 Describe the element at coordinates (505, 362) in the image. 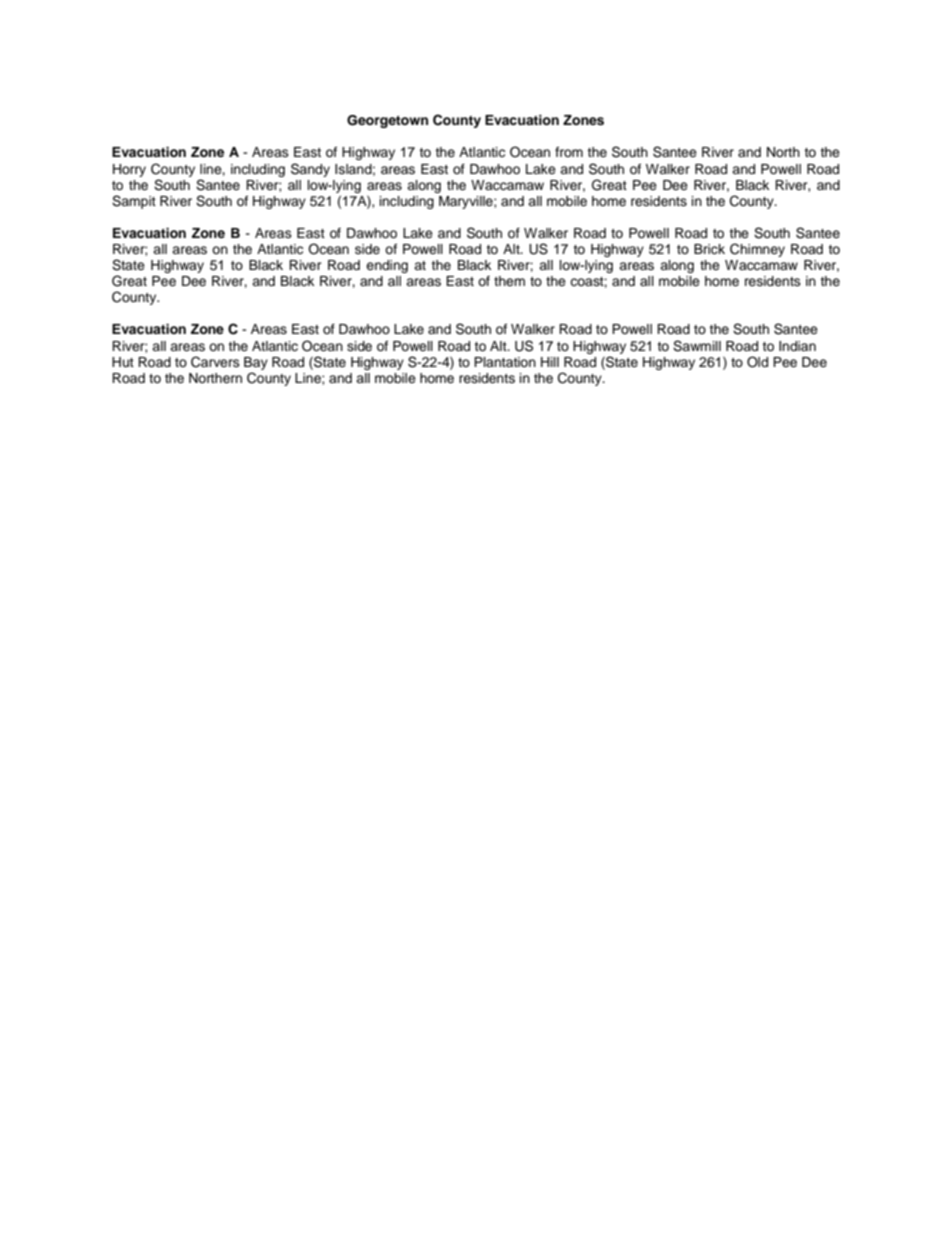

I see `Plantation` at that location.
